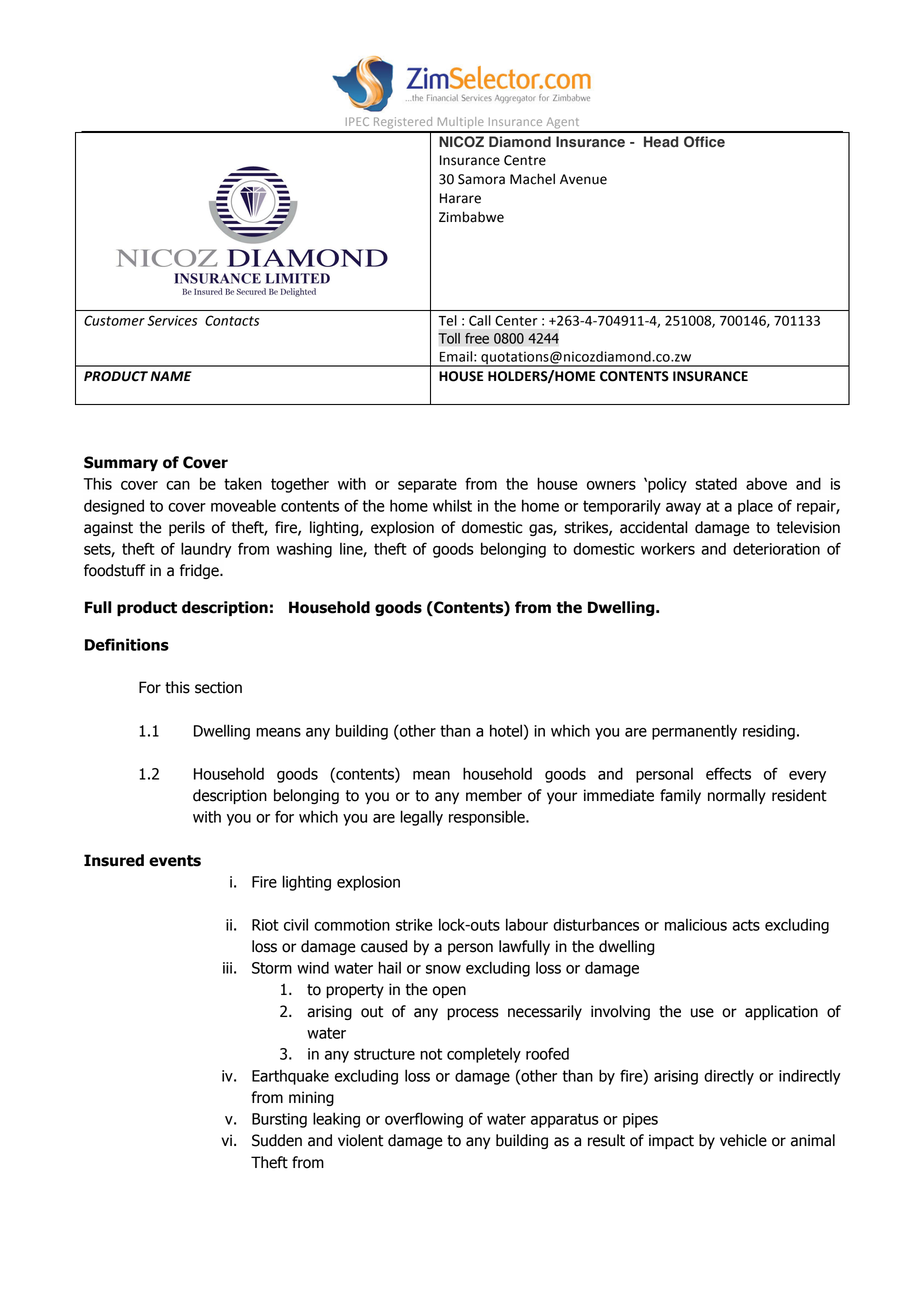 The image size is (924, 1308). Describe the element at coordinates (175, 861) in the image. I see `events` at that location.
